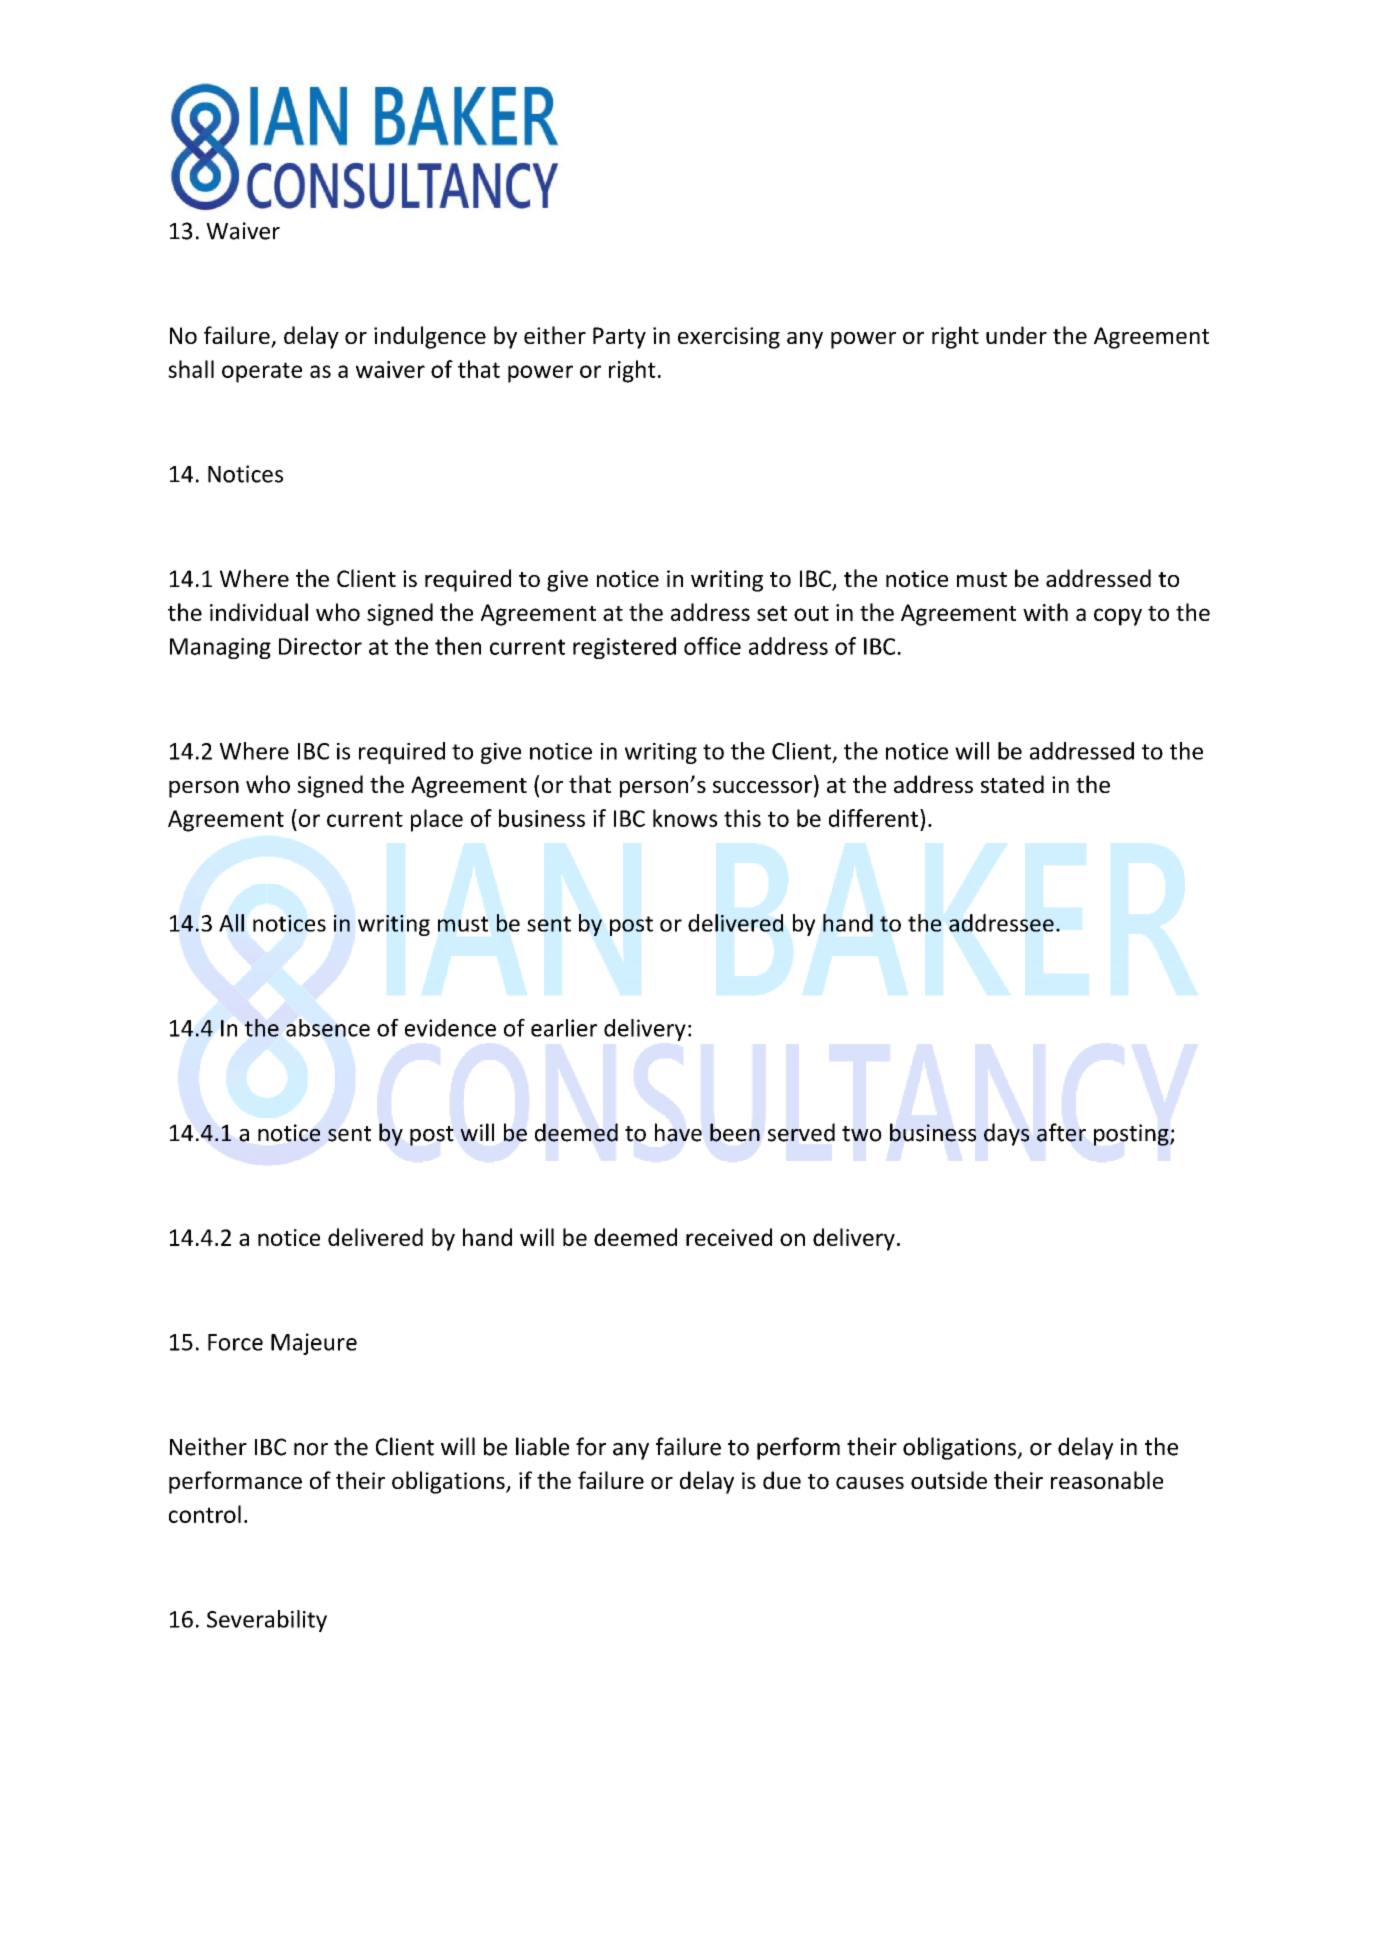  I want to click on operate, so click(262, 372).
